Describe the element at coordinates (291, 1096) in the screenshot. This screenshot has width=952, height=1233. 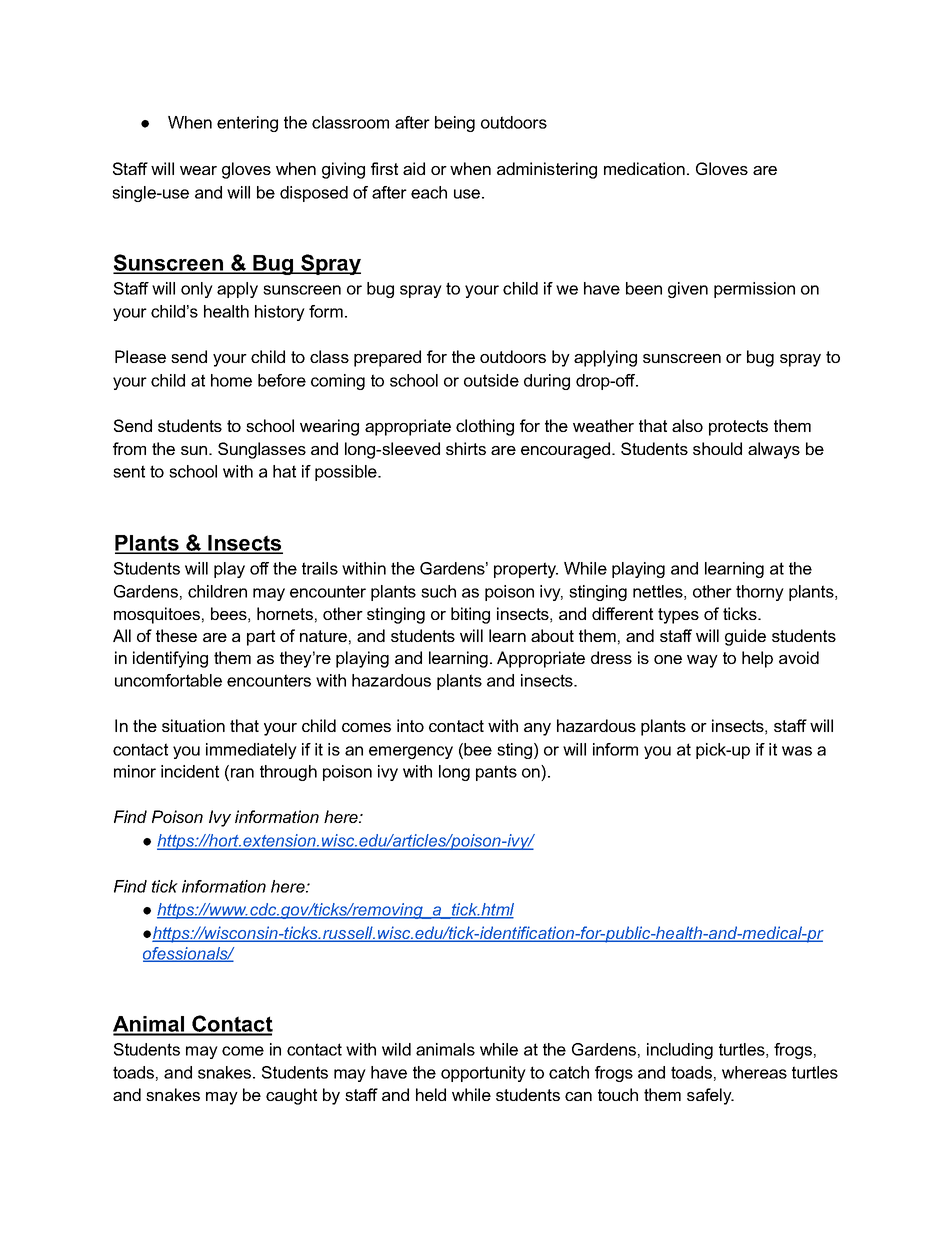
I see `caught` at that location.
